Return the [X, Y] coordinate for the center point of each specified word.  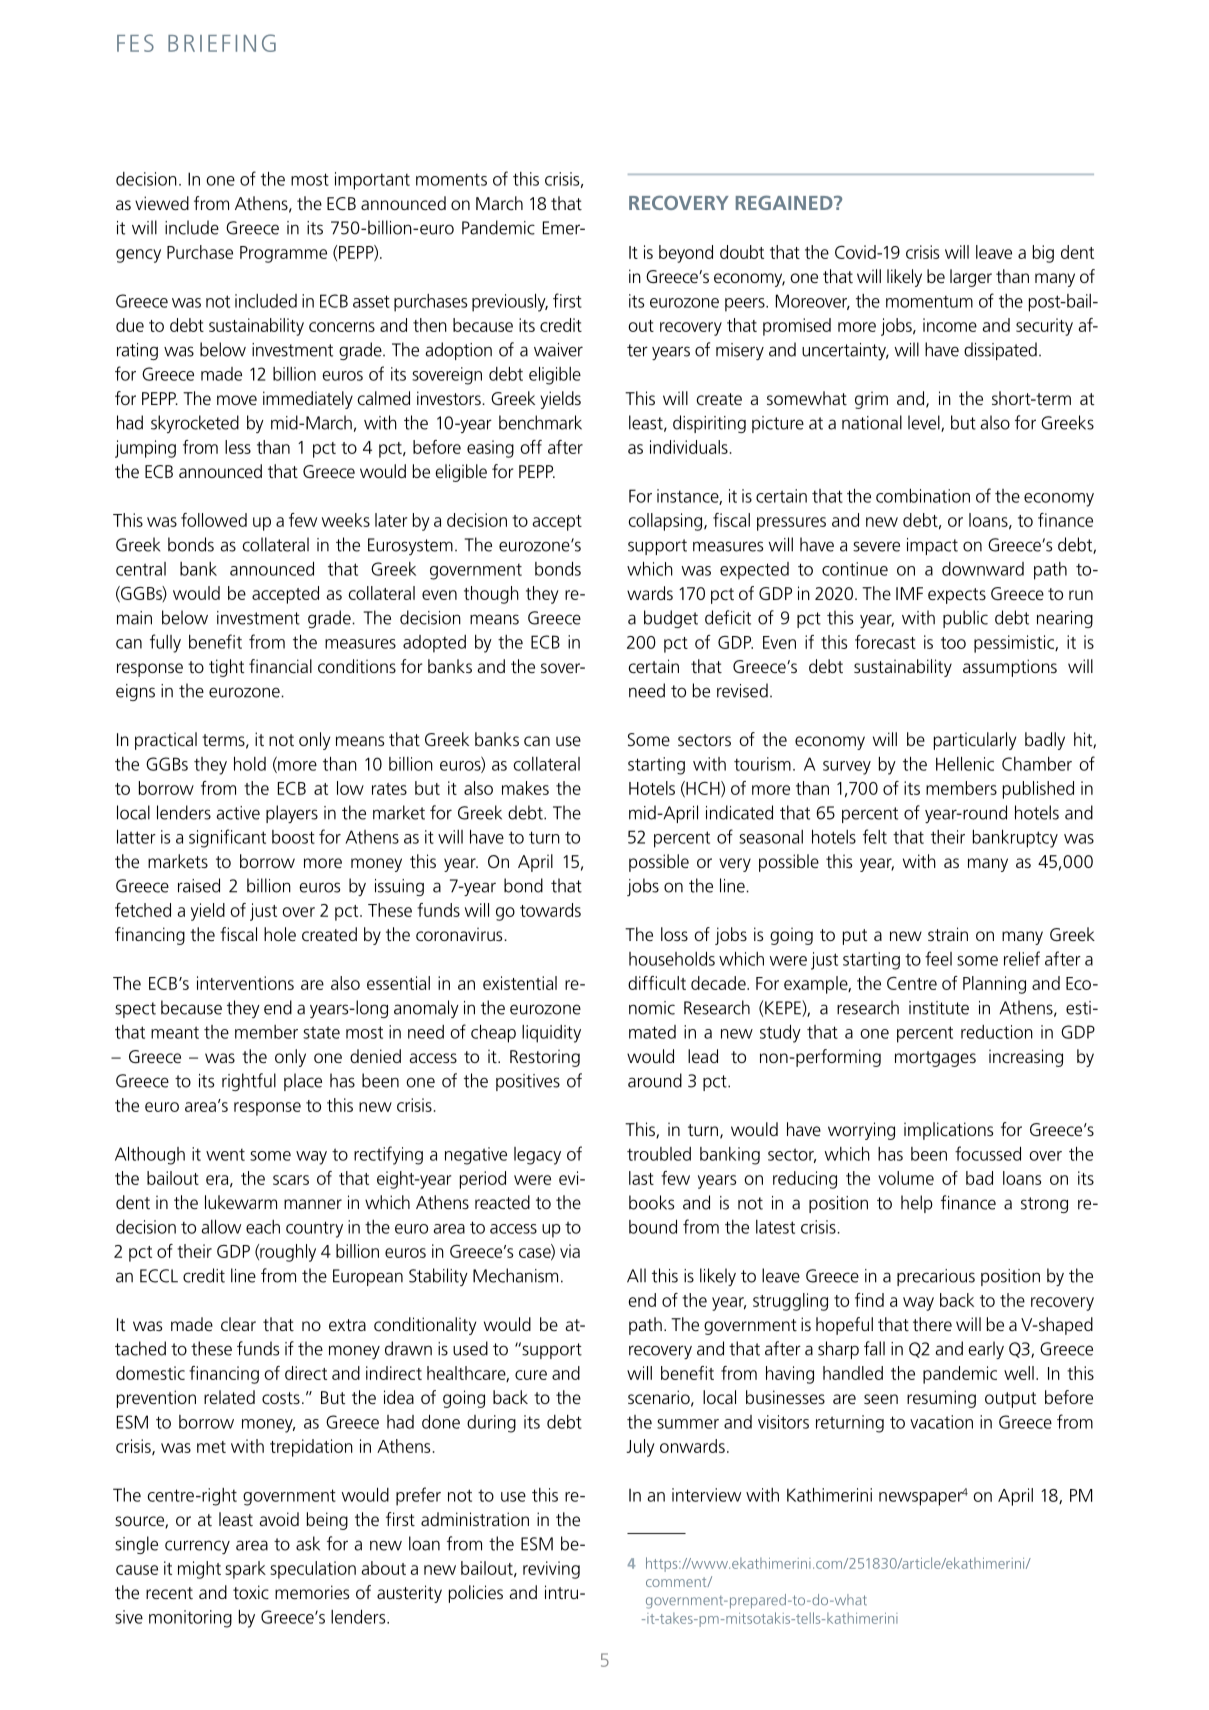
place [303, 1082]
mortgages [935, 1059]
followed [214, 520]
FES [135, 43]
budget [671, 619]
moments [451, 180]
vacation [941, 1422]
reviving [551, 1570]
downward [983, 569]
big [1043, 254]
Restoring [545, 1058]
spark [245, 1570]
